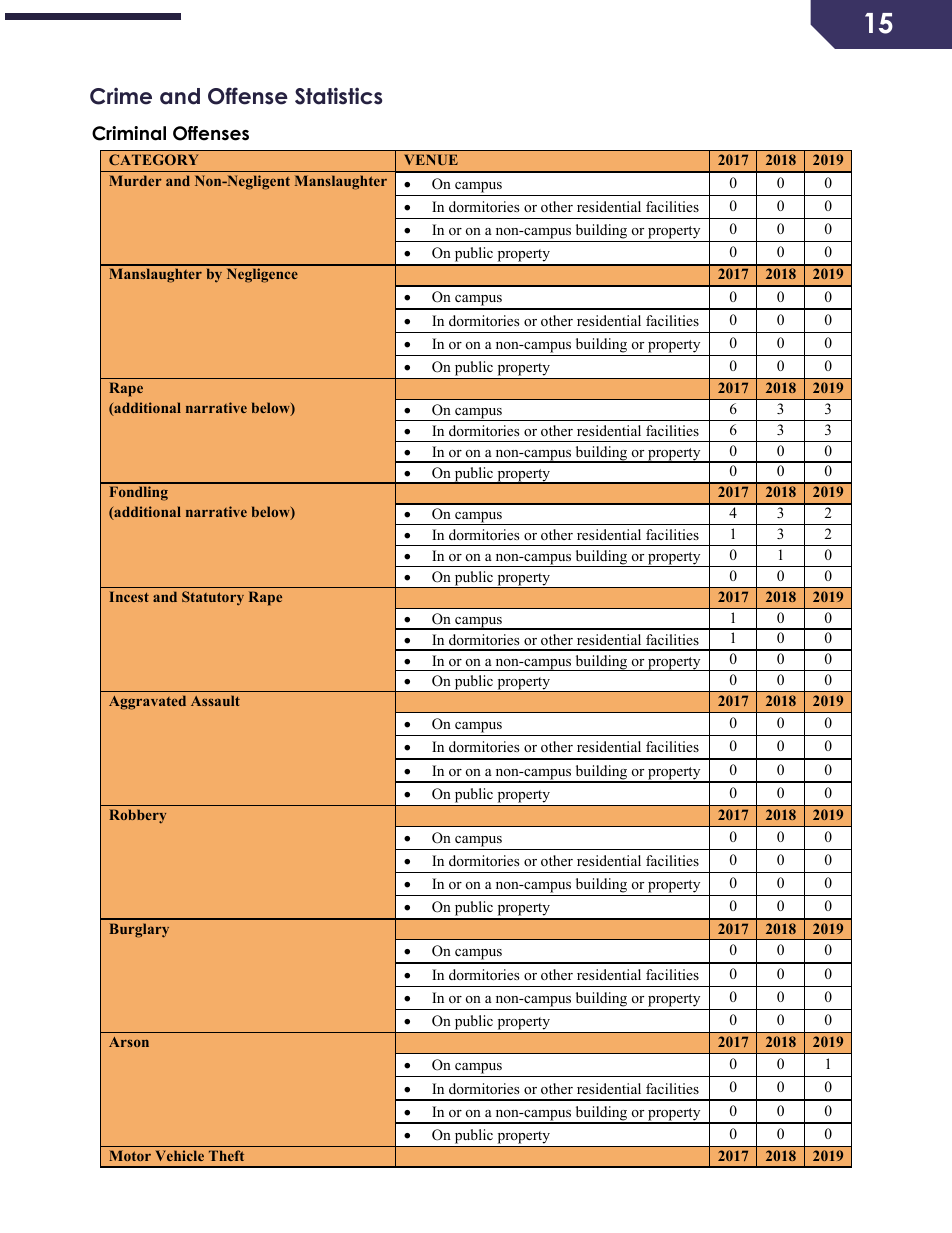 The height and width of the screenshot is (1233, 952). Describe the element at coordinates (180, 1155) in the screenshot. I see `Vehicle` at that location.
